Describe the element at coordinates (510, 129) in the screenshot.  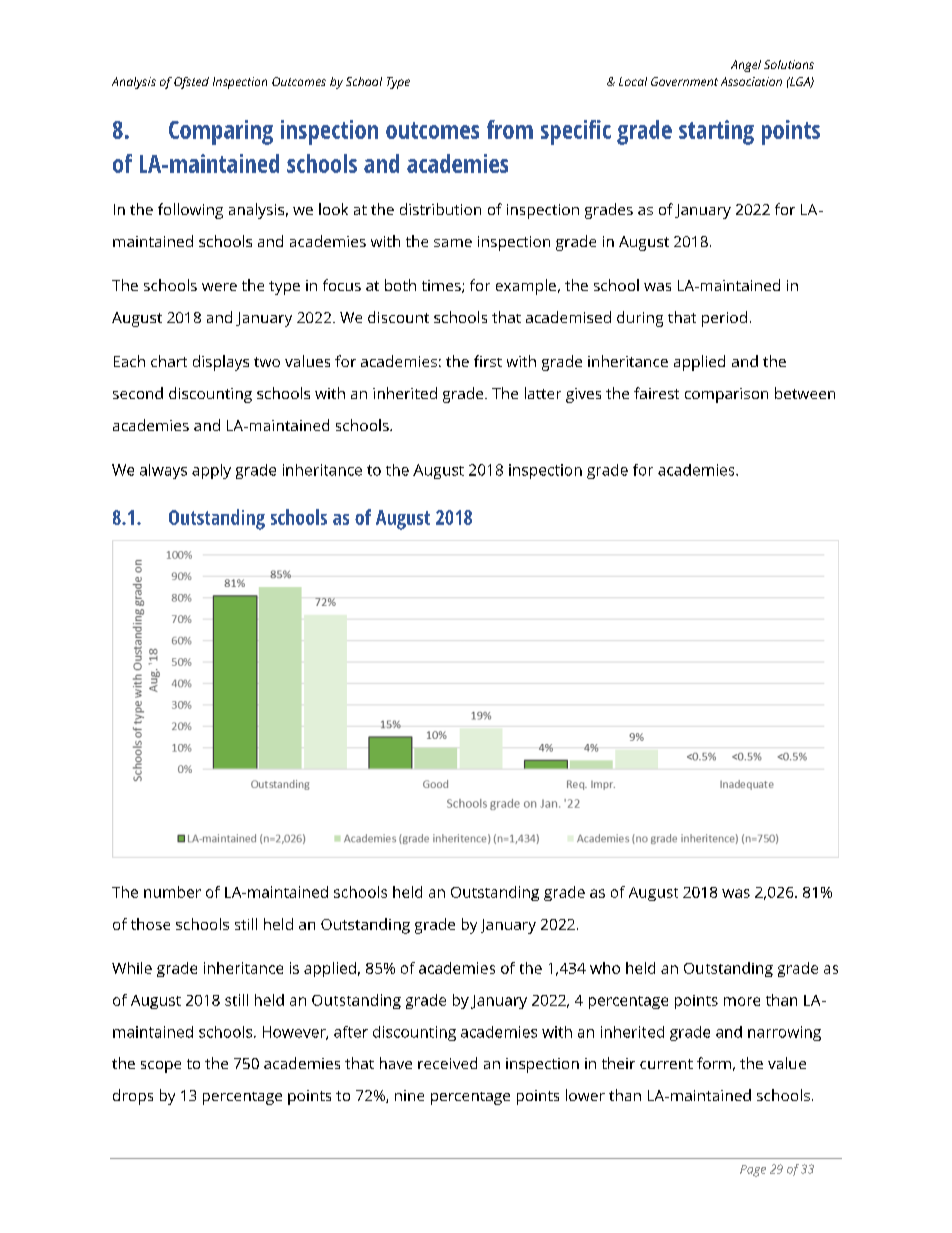
I see `from` at that location.
